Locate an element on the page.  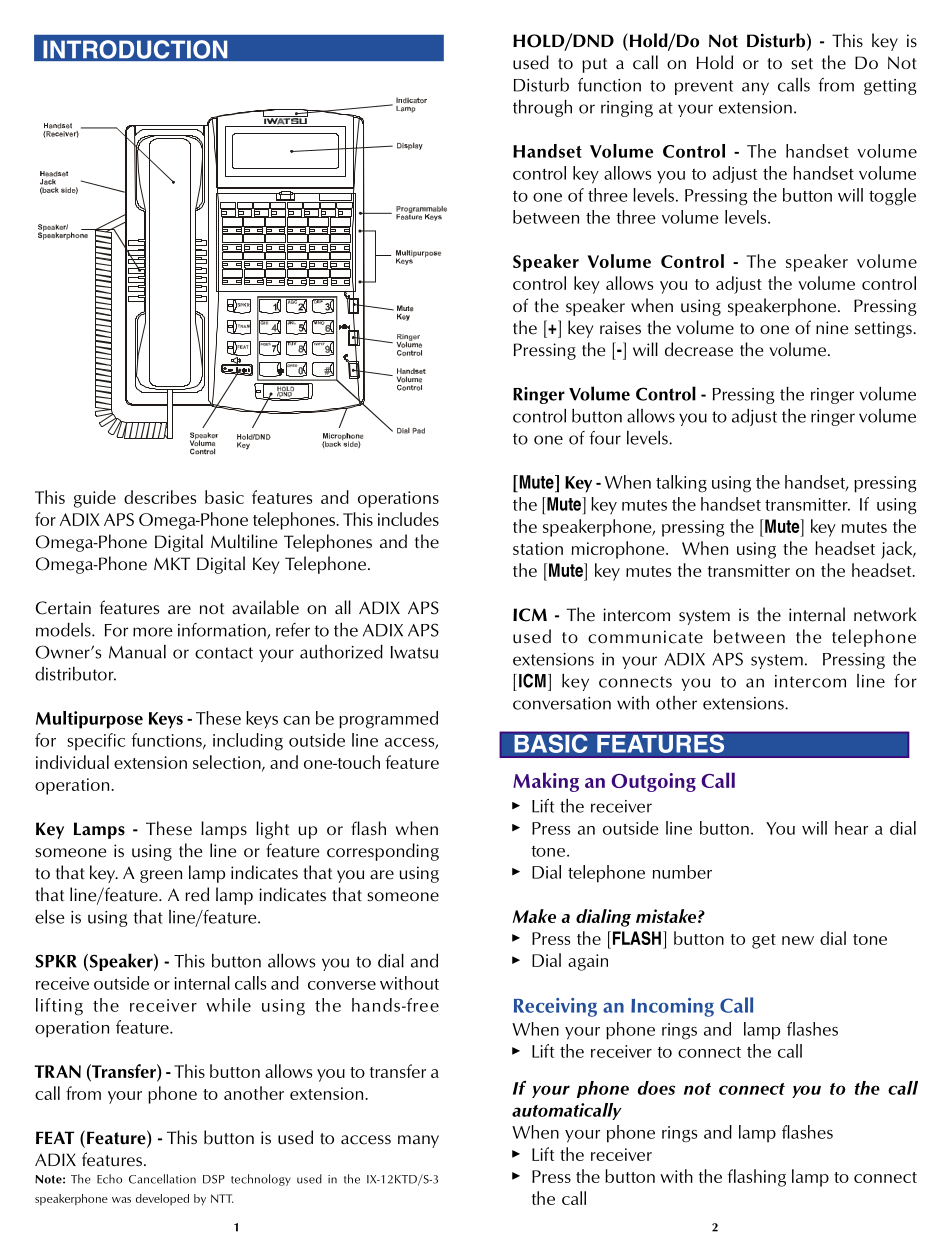
Cancellation is located at coordinates (162, 1179).
